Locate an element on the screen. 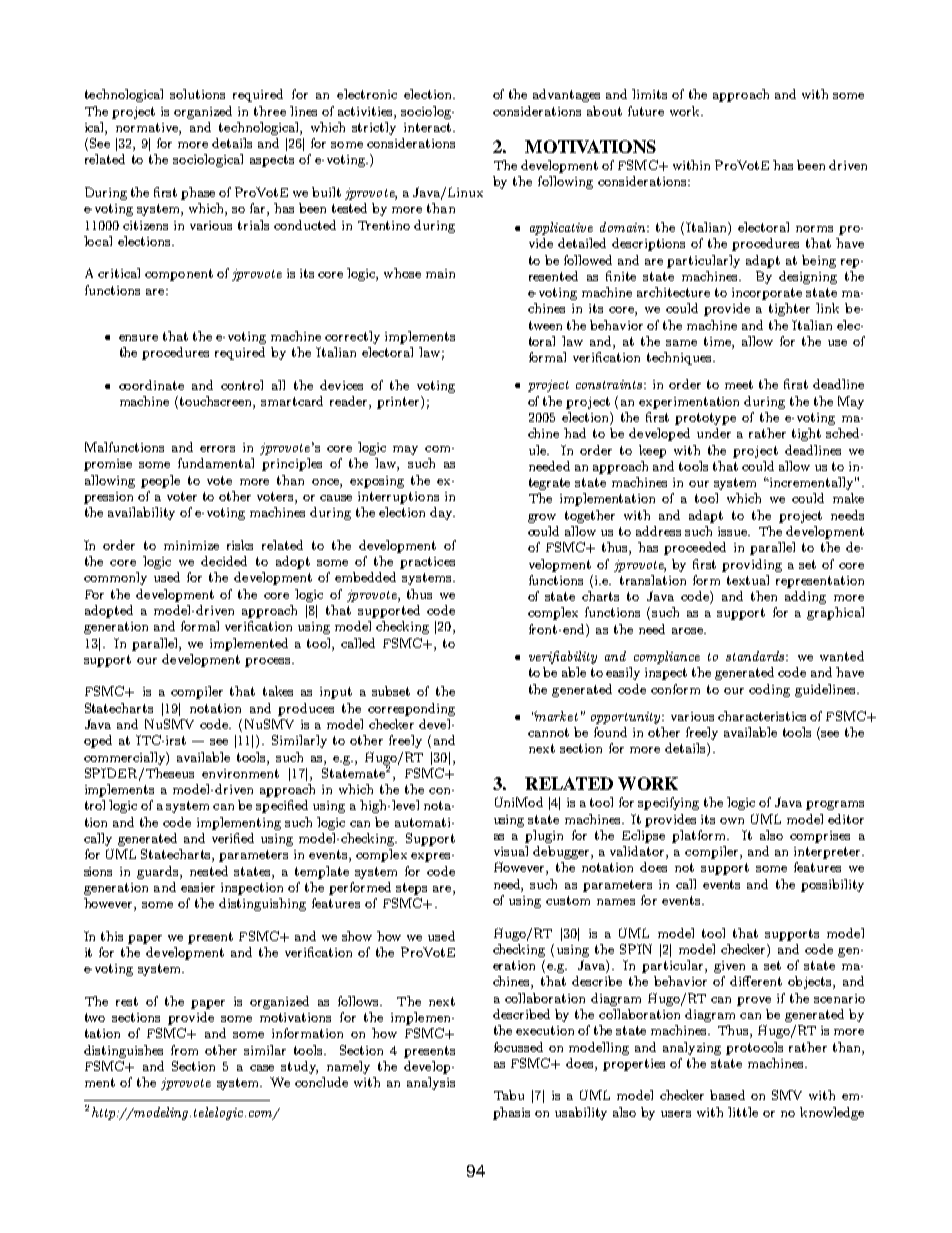  decided is located at coordinates (224, 561).
